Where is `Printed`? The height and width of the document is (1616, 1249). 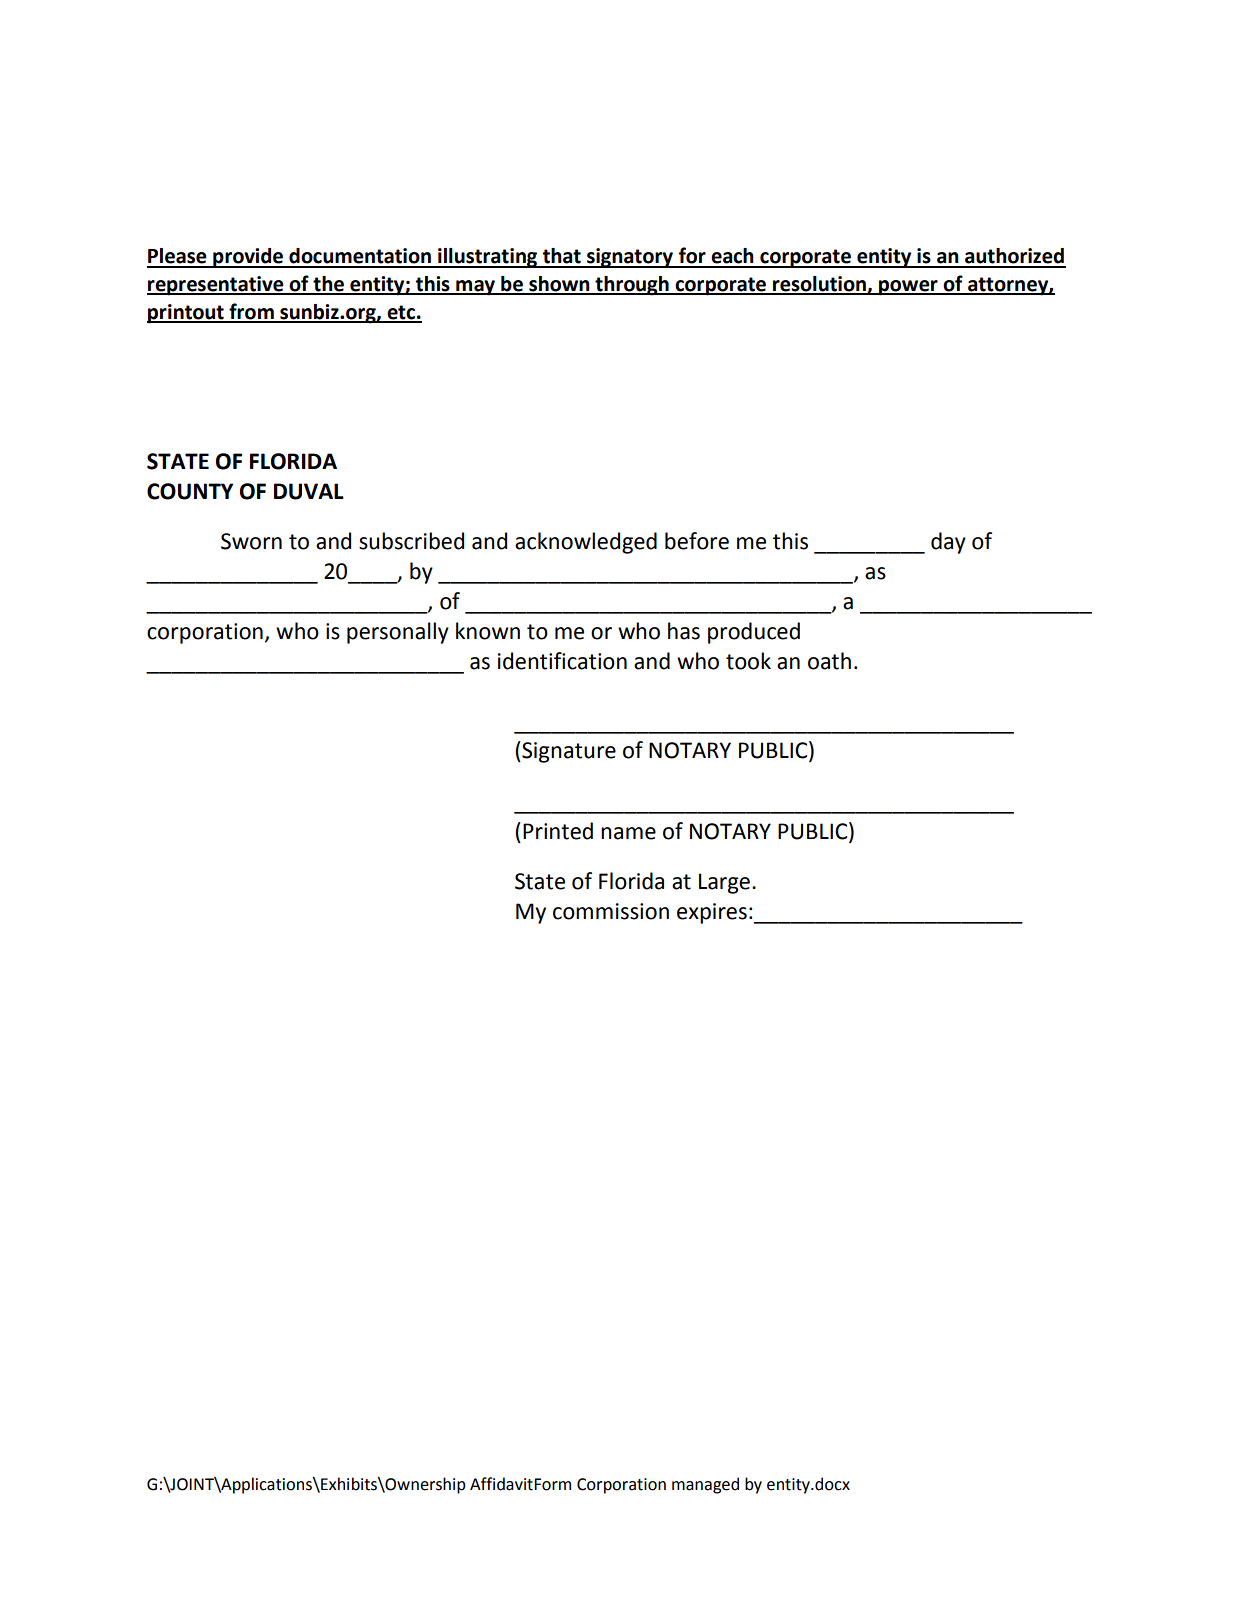
Printed is located at coordinates (558, 831).
